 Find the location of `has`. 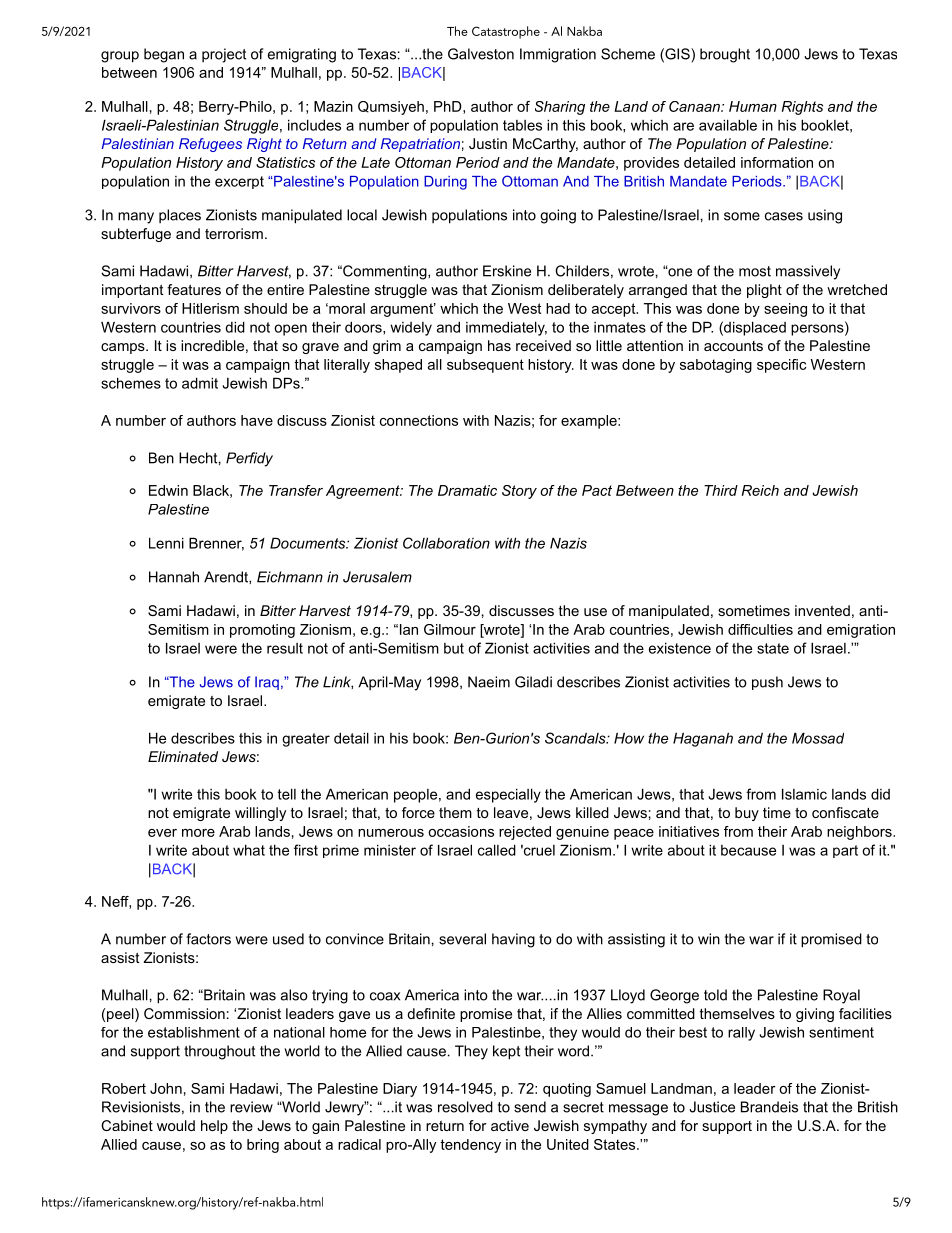

has is located at coordinates (499, 345).
